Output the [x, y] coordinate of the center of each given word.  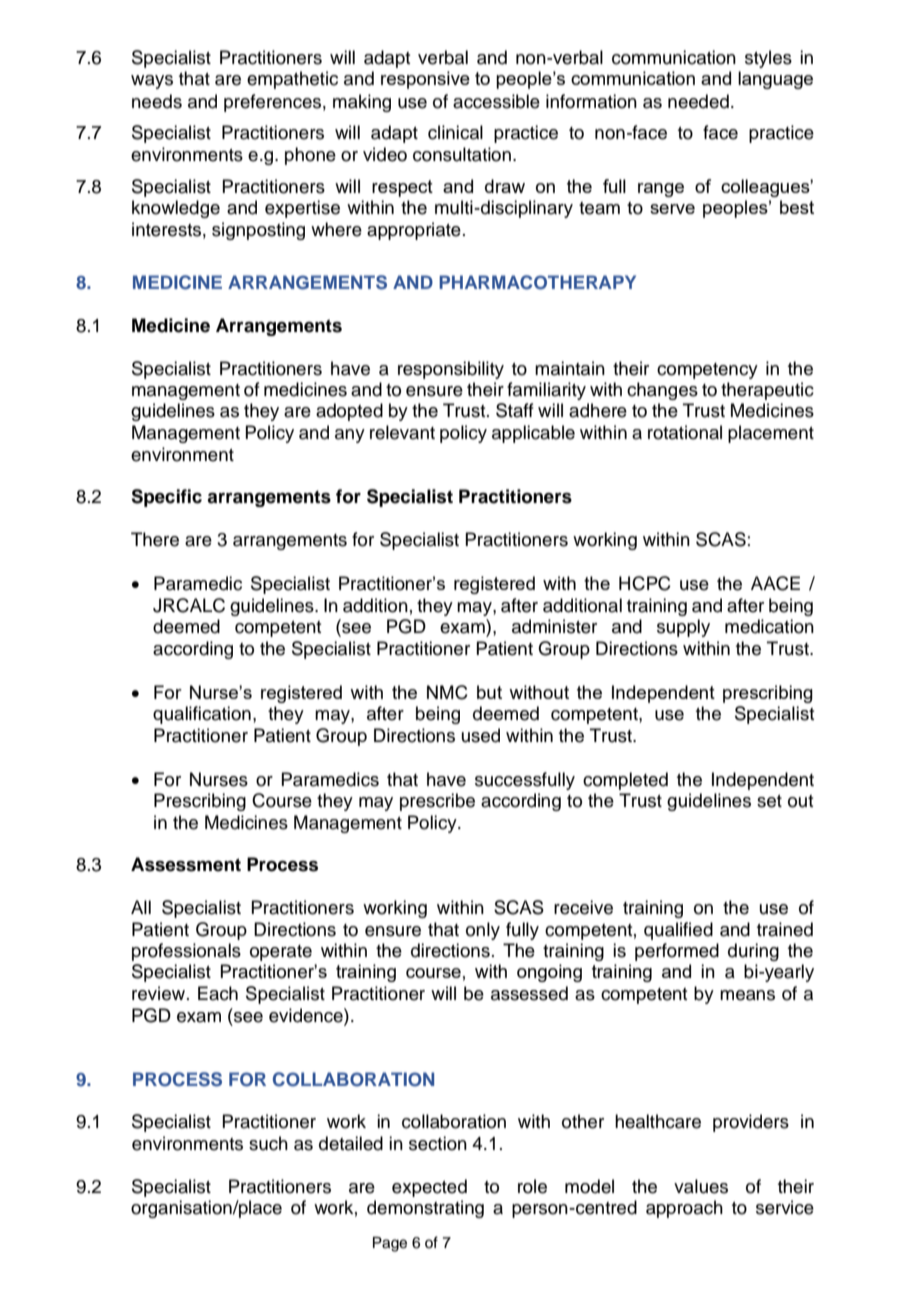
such [268, 1143]
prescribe [437, 802]
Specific [166, 498]
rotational [685, 432]
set [769, 801]
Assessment [186, 864]
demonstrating [425, 1209]
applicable [533, 434]
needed [698, 101]
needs [157, 101]
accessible [496, 101]
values [701, 1186]
